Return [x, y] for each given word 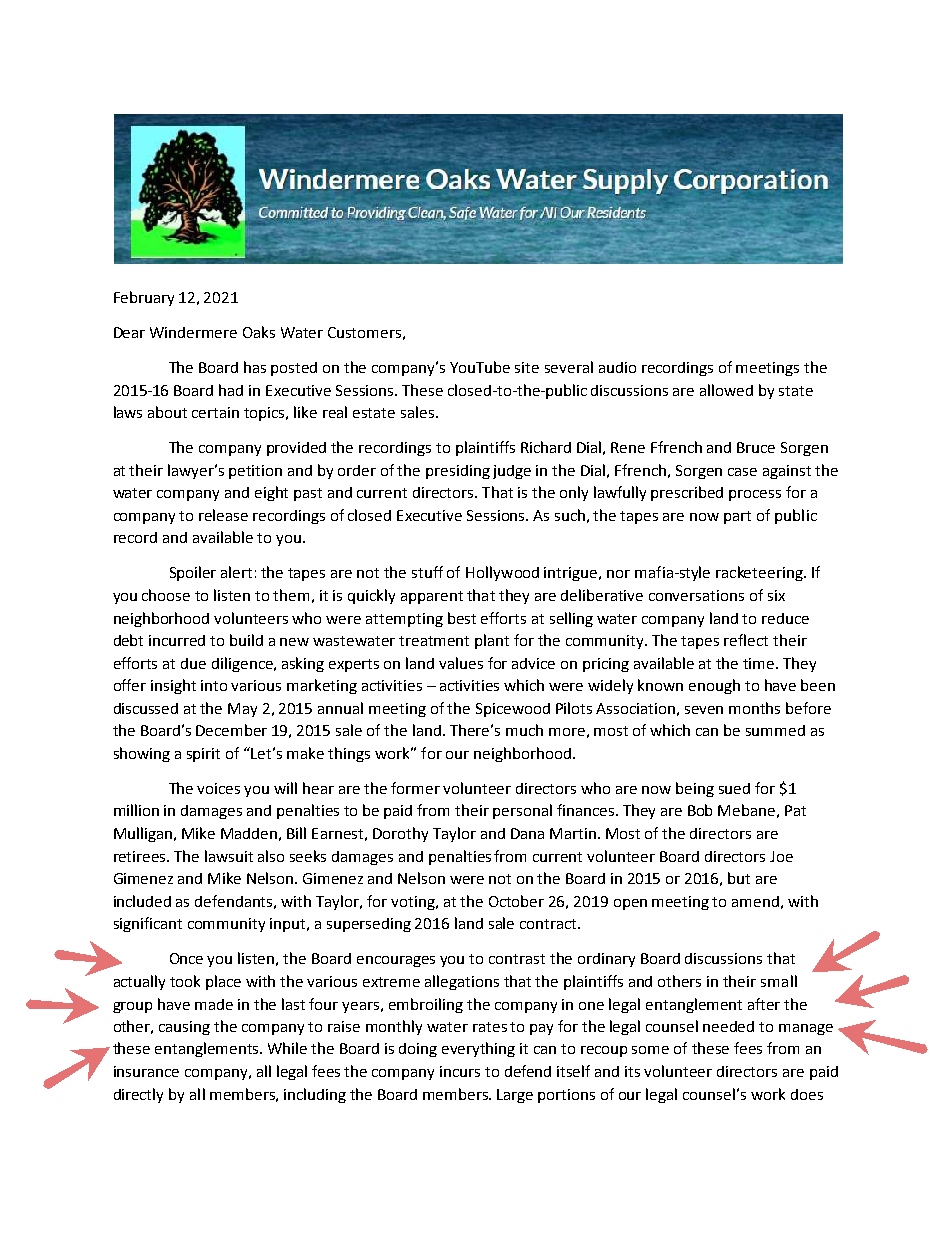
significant [148, 924]
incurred [177, 640]
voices [218, 788]
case [742, 472]
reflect [746, 640]
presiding [458, 472]
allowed [726, 390]
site [527, 367]
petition [255, 472]
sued [734, 788]
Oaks [259, 332]
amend [755, 901]
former [415, 788]
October [516, 901]
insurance [146, 1071]
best [462, 618]
